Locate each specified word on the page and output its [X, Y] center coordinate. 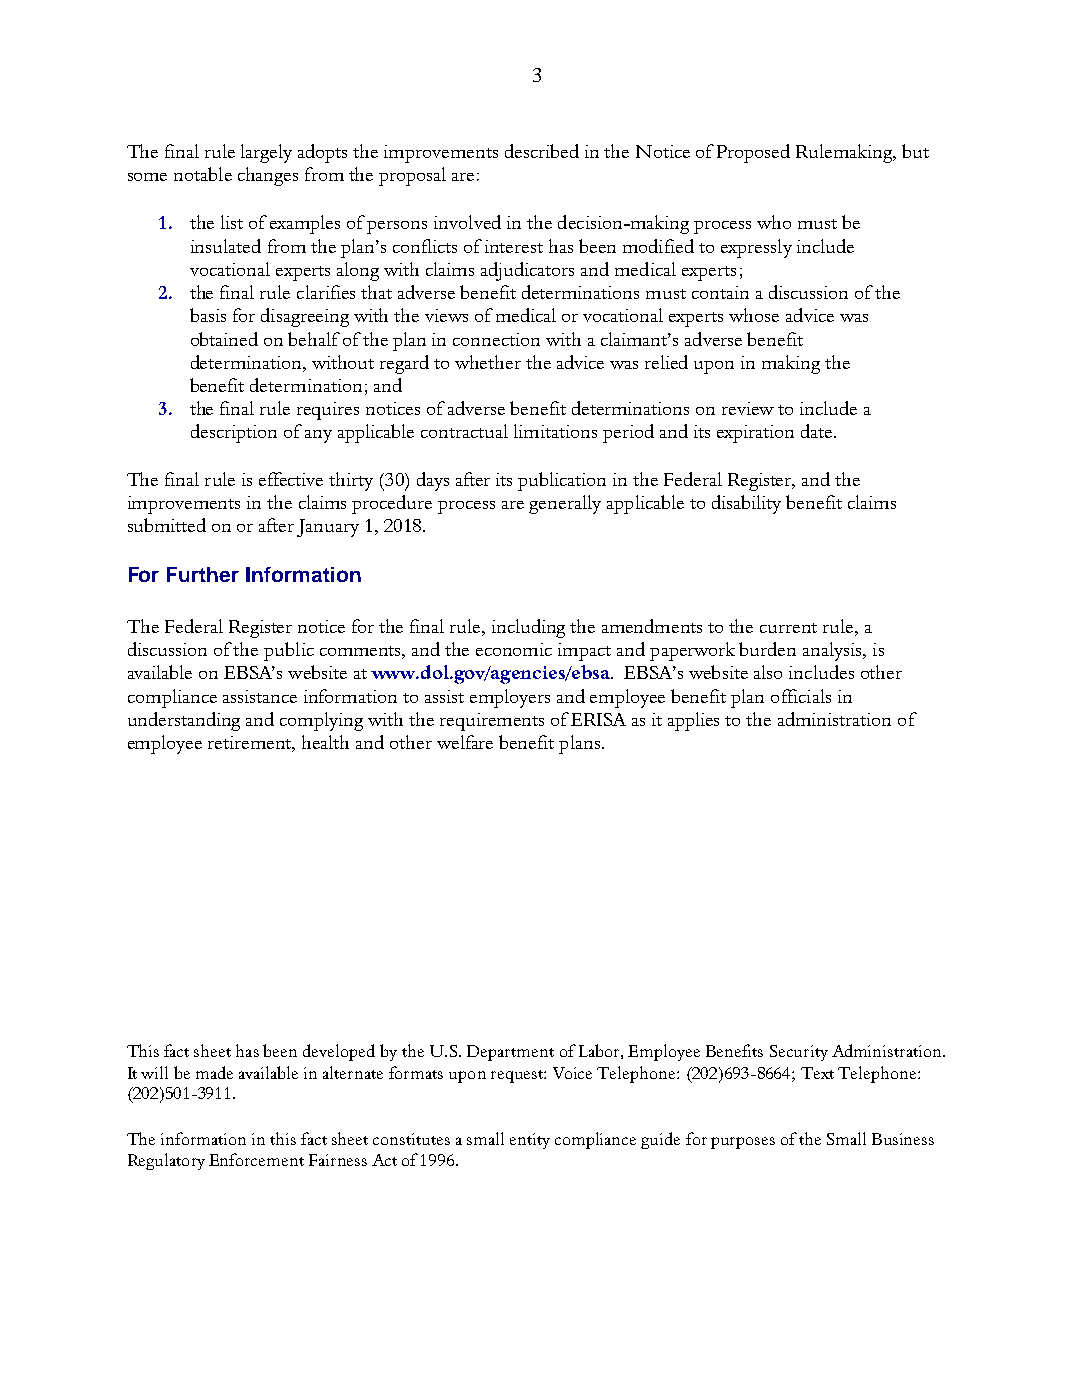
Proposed [753, 153]
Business [903, 1139]
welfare [465, 742]
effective [291, 479]
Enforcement [256, 1159]
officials [801, 696]
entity [530, 1141]
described [542, 151]
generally [565, 504]
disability [746, 504]
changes [268, 176]
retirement [251, 744]
